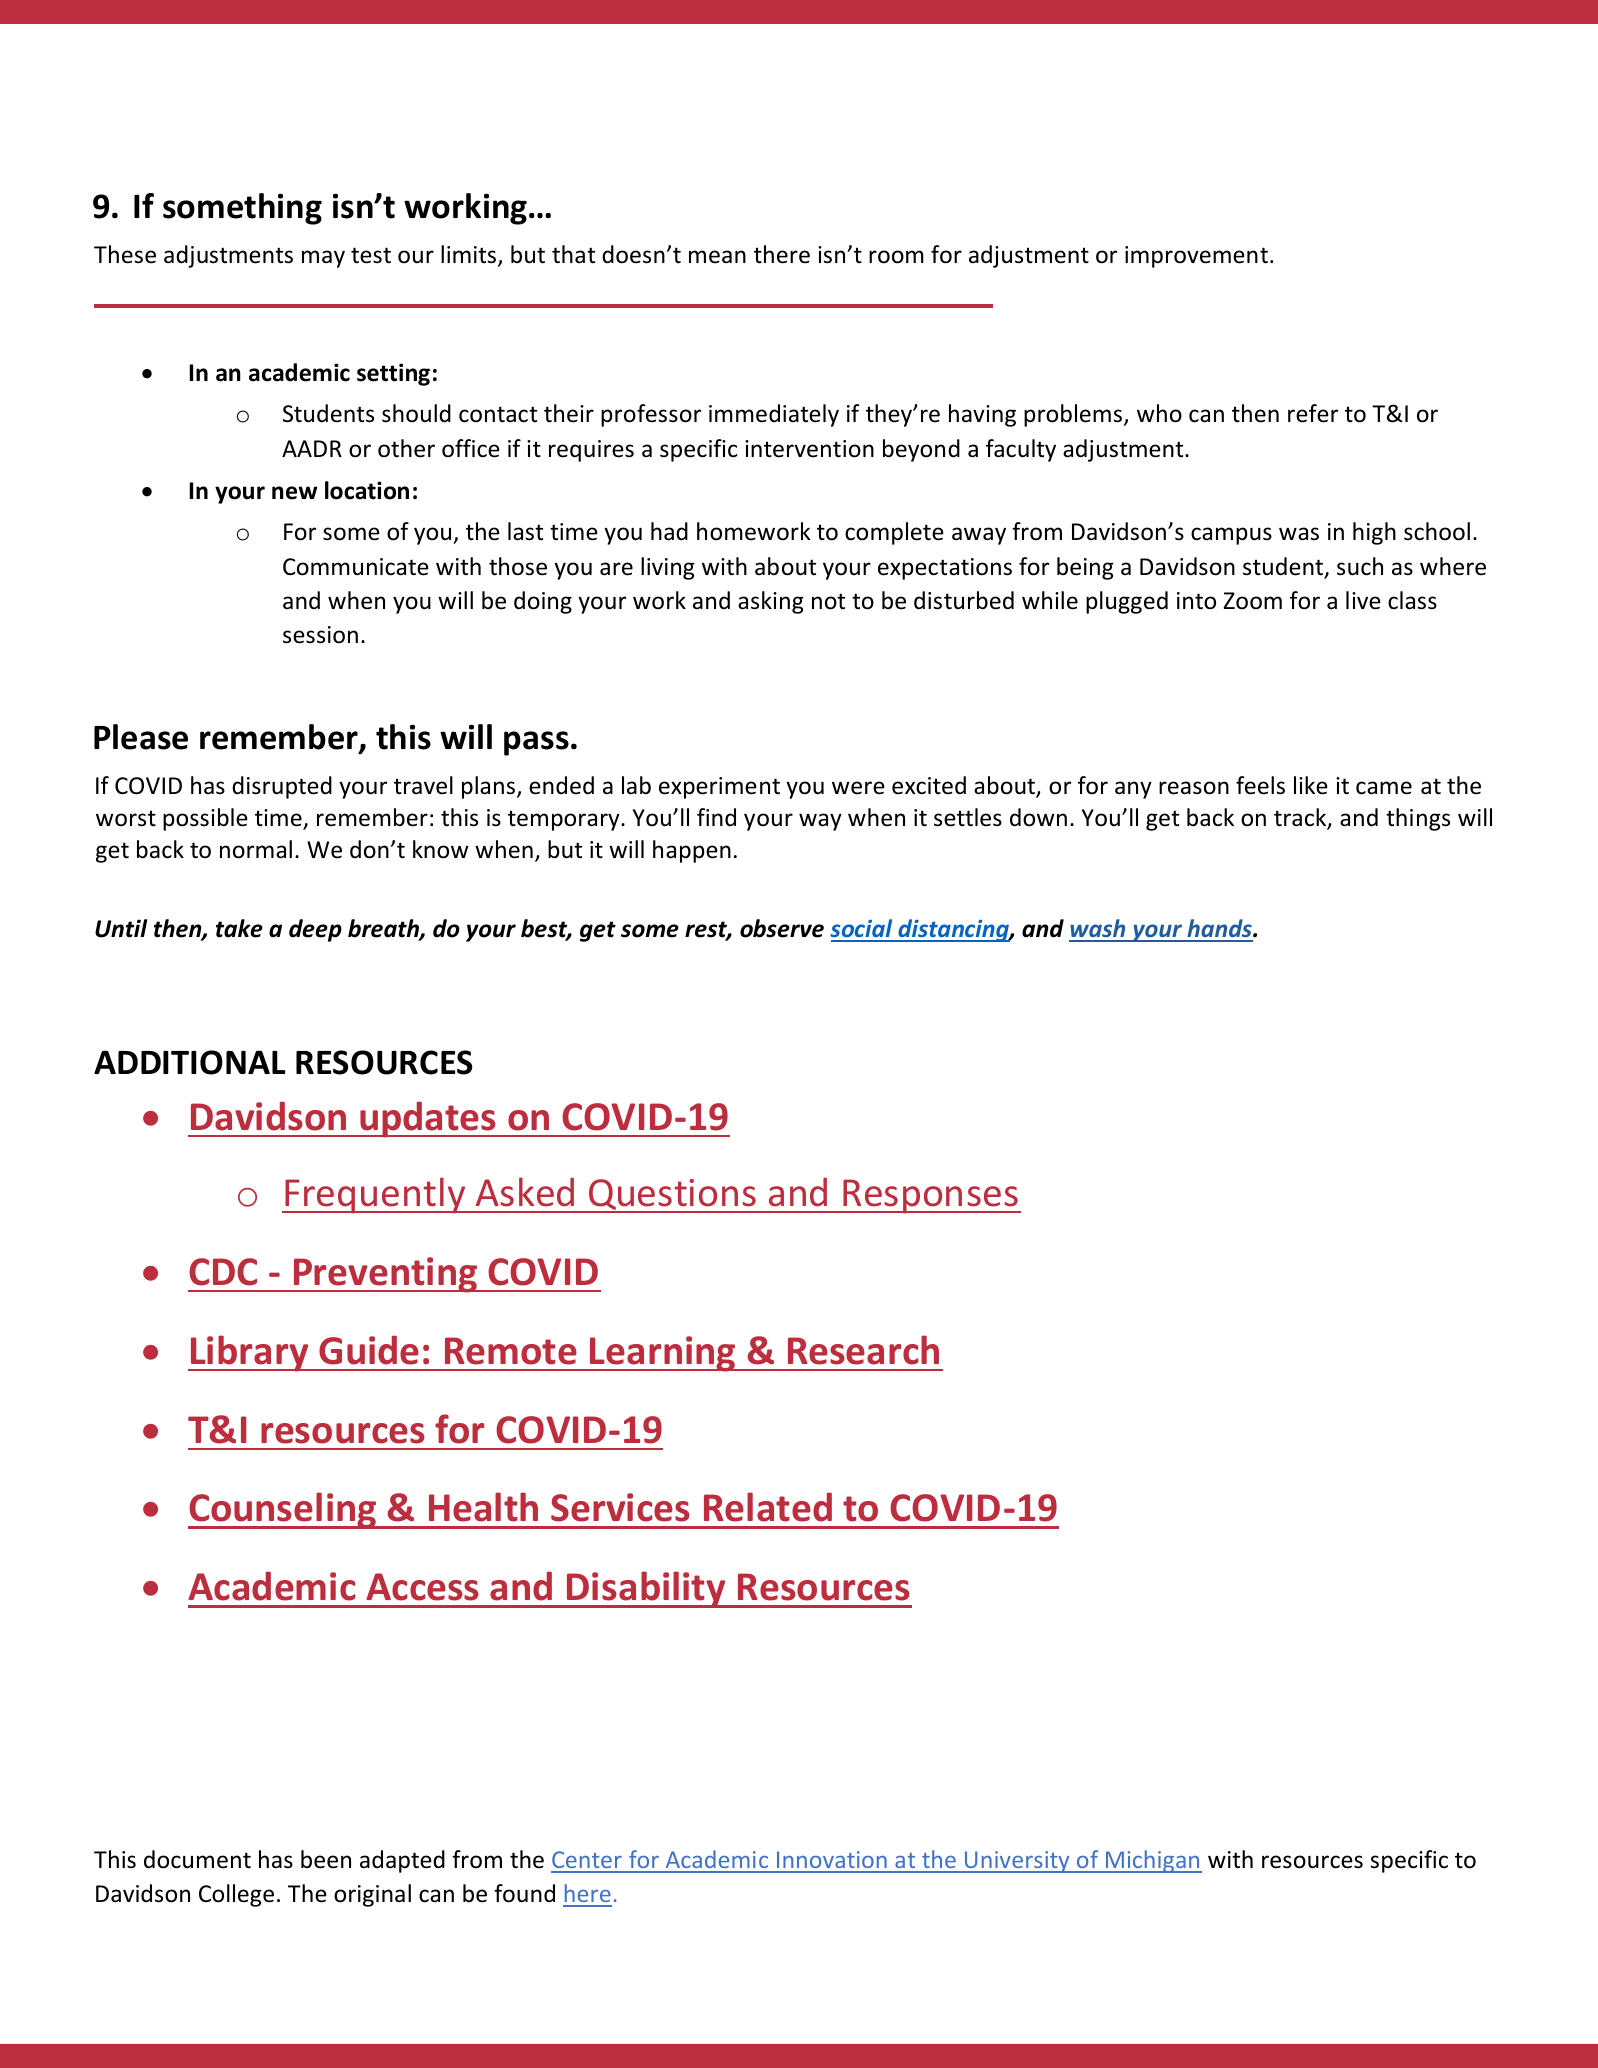 This document has height=2068, width=1598. What do you see at coordinates (320, 635) in the document?
I see `session` at bounding box center [320, 635].
